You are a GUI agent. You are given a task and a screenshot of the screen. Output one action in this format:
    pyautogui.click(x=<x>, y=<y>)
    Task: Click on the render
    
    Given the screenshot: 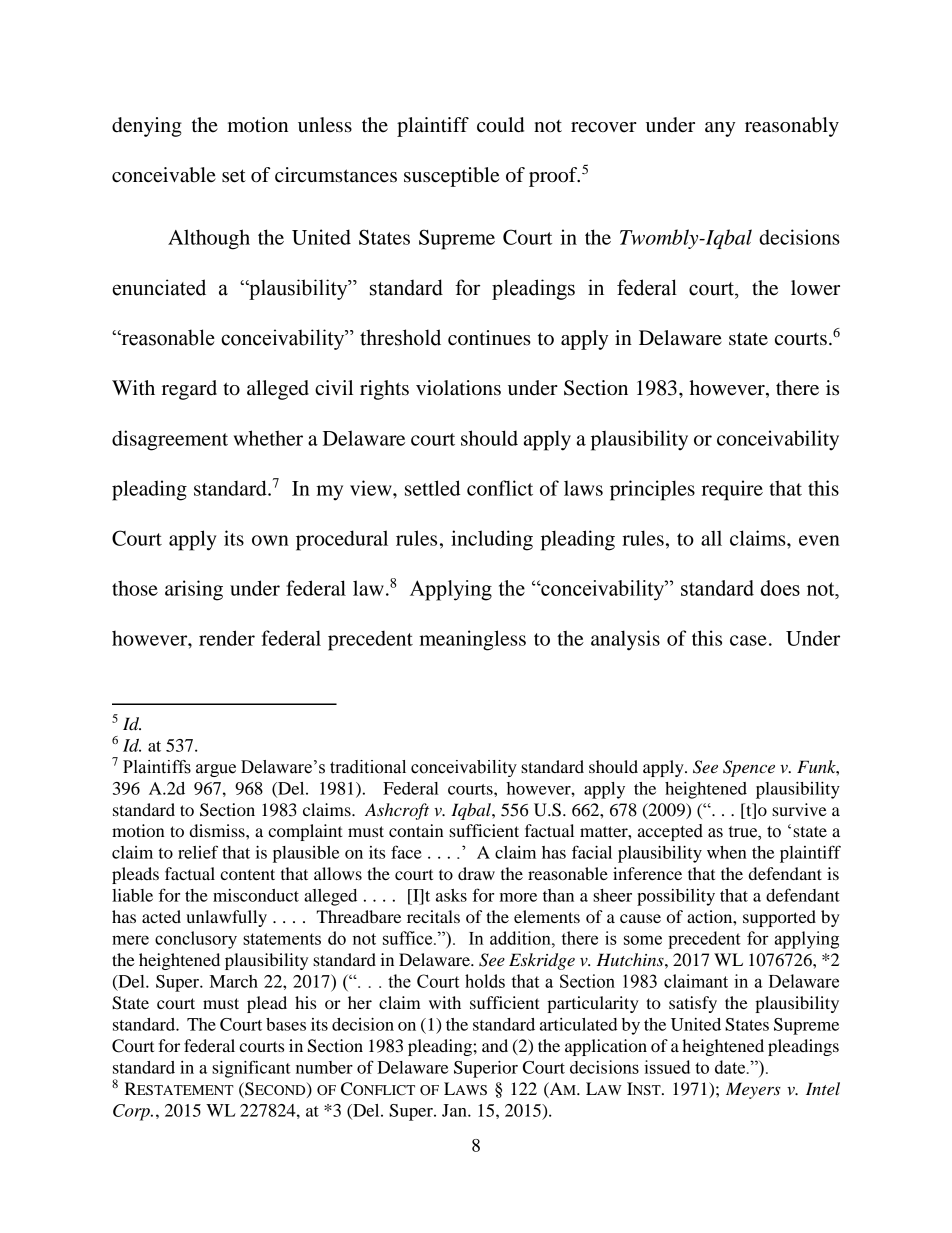 What is the action you would take?
    pyautogui.click(x=227, y=638)
